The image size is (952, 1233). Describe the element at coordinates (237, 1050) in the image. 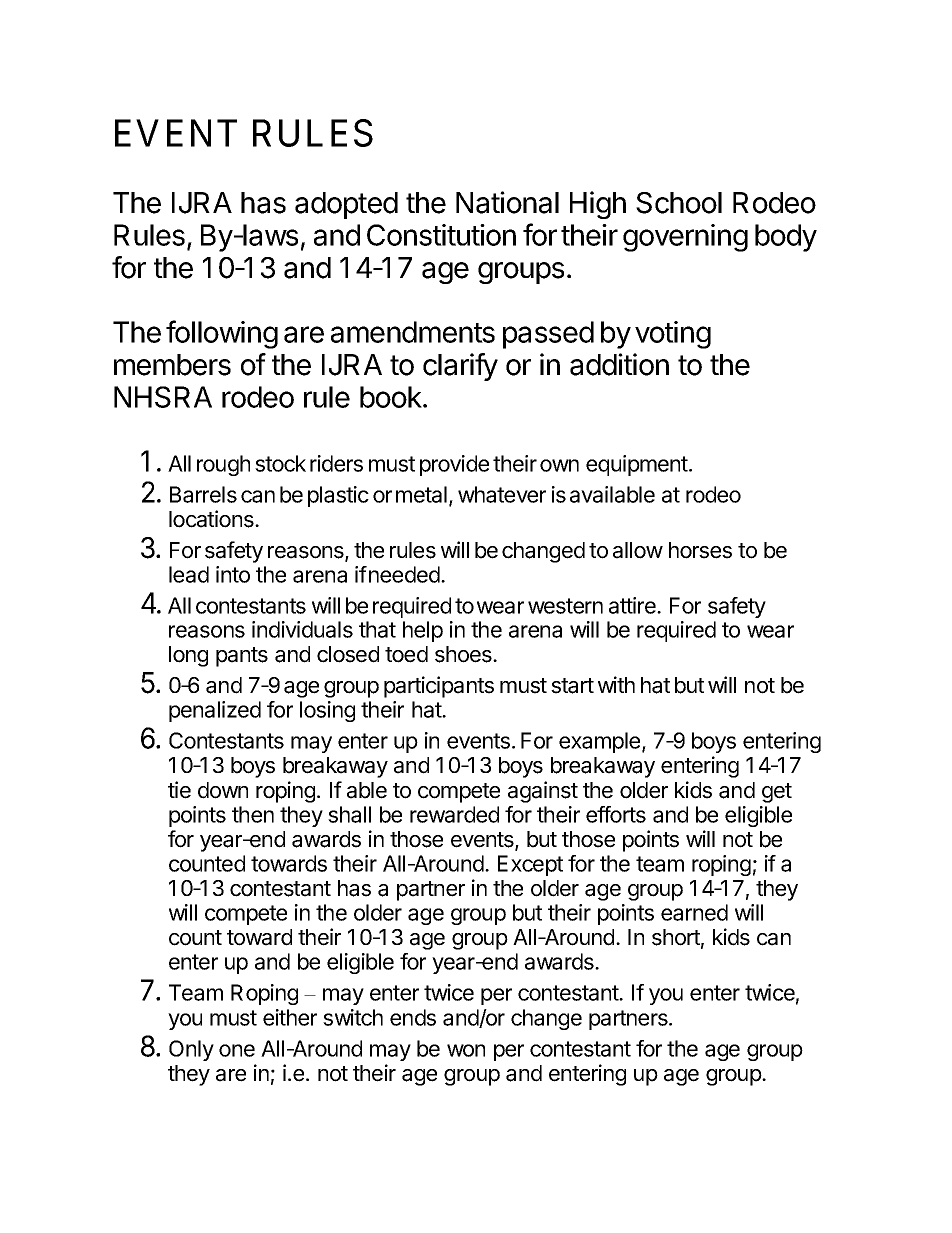

I see `one` at that location.
